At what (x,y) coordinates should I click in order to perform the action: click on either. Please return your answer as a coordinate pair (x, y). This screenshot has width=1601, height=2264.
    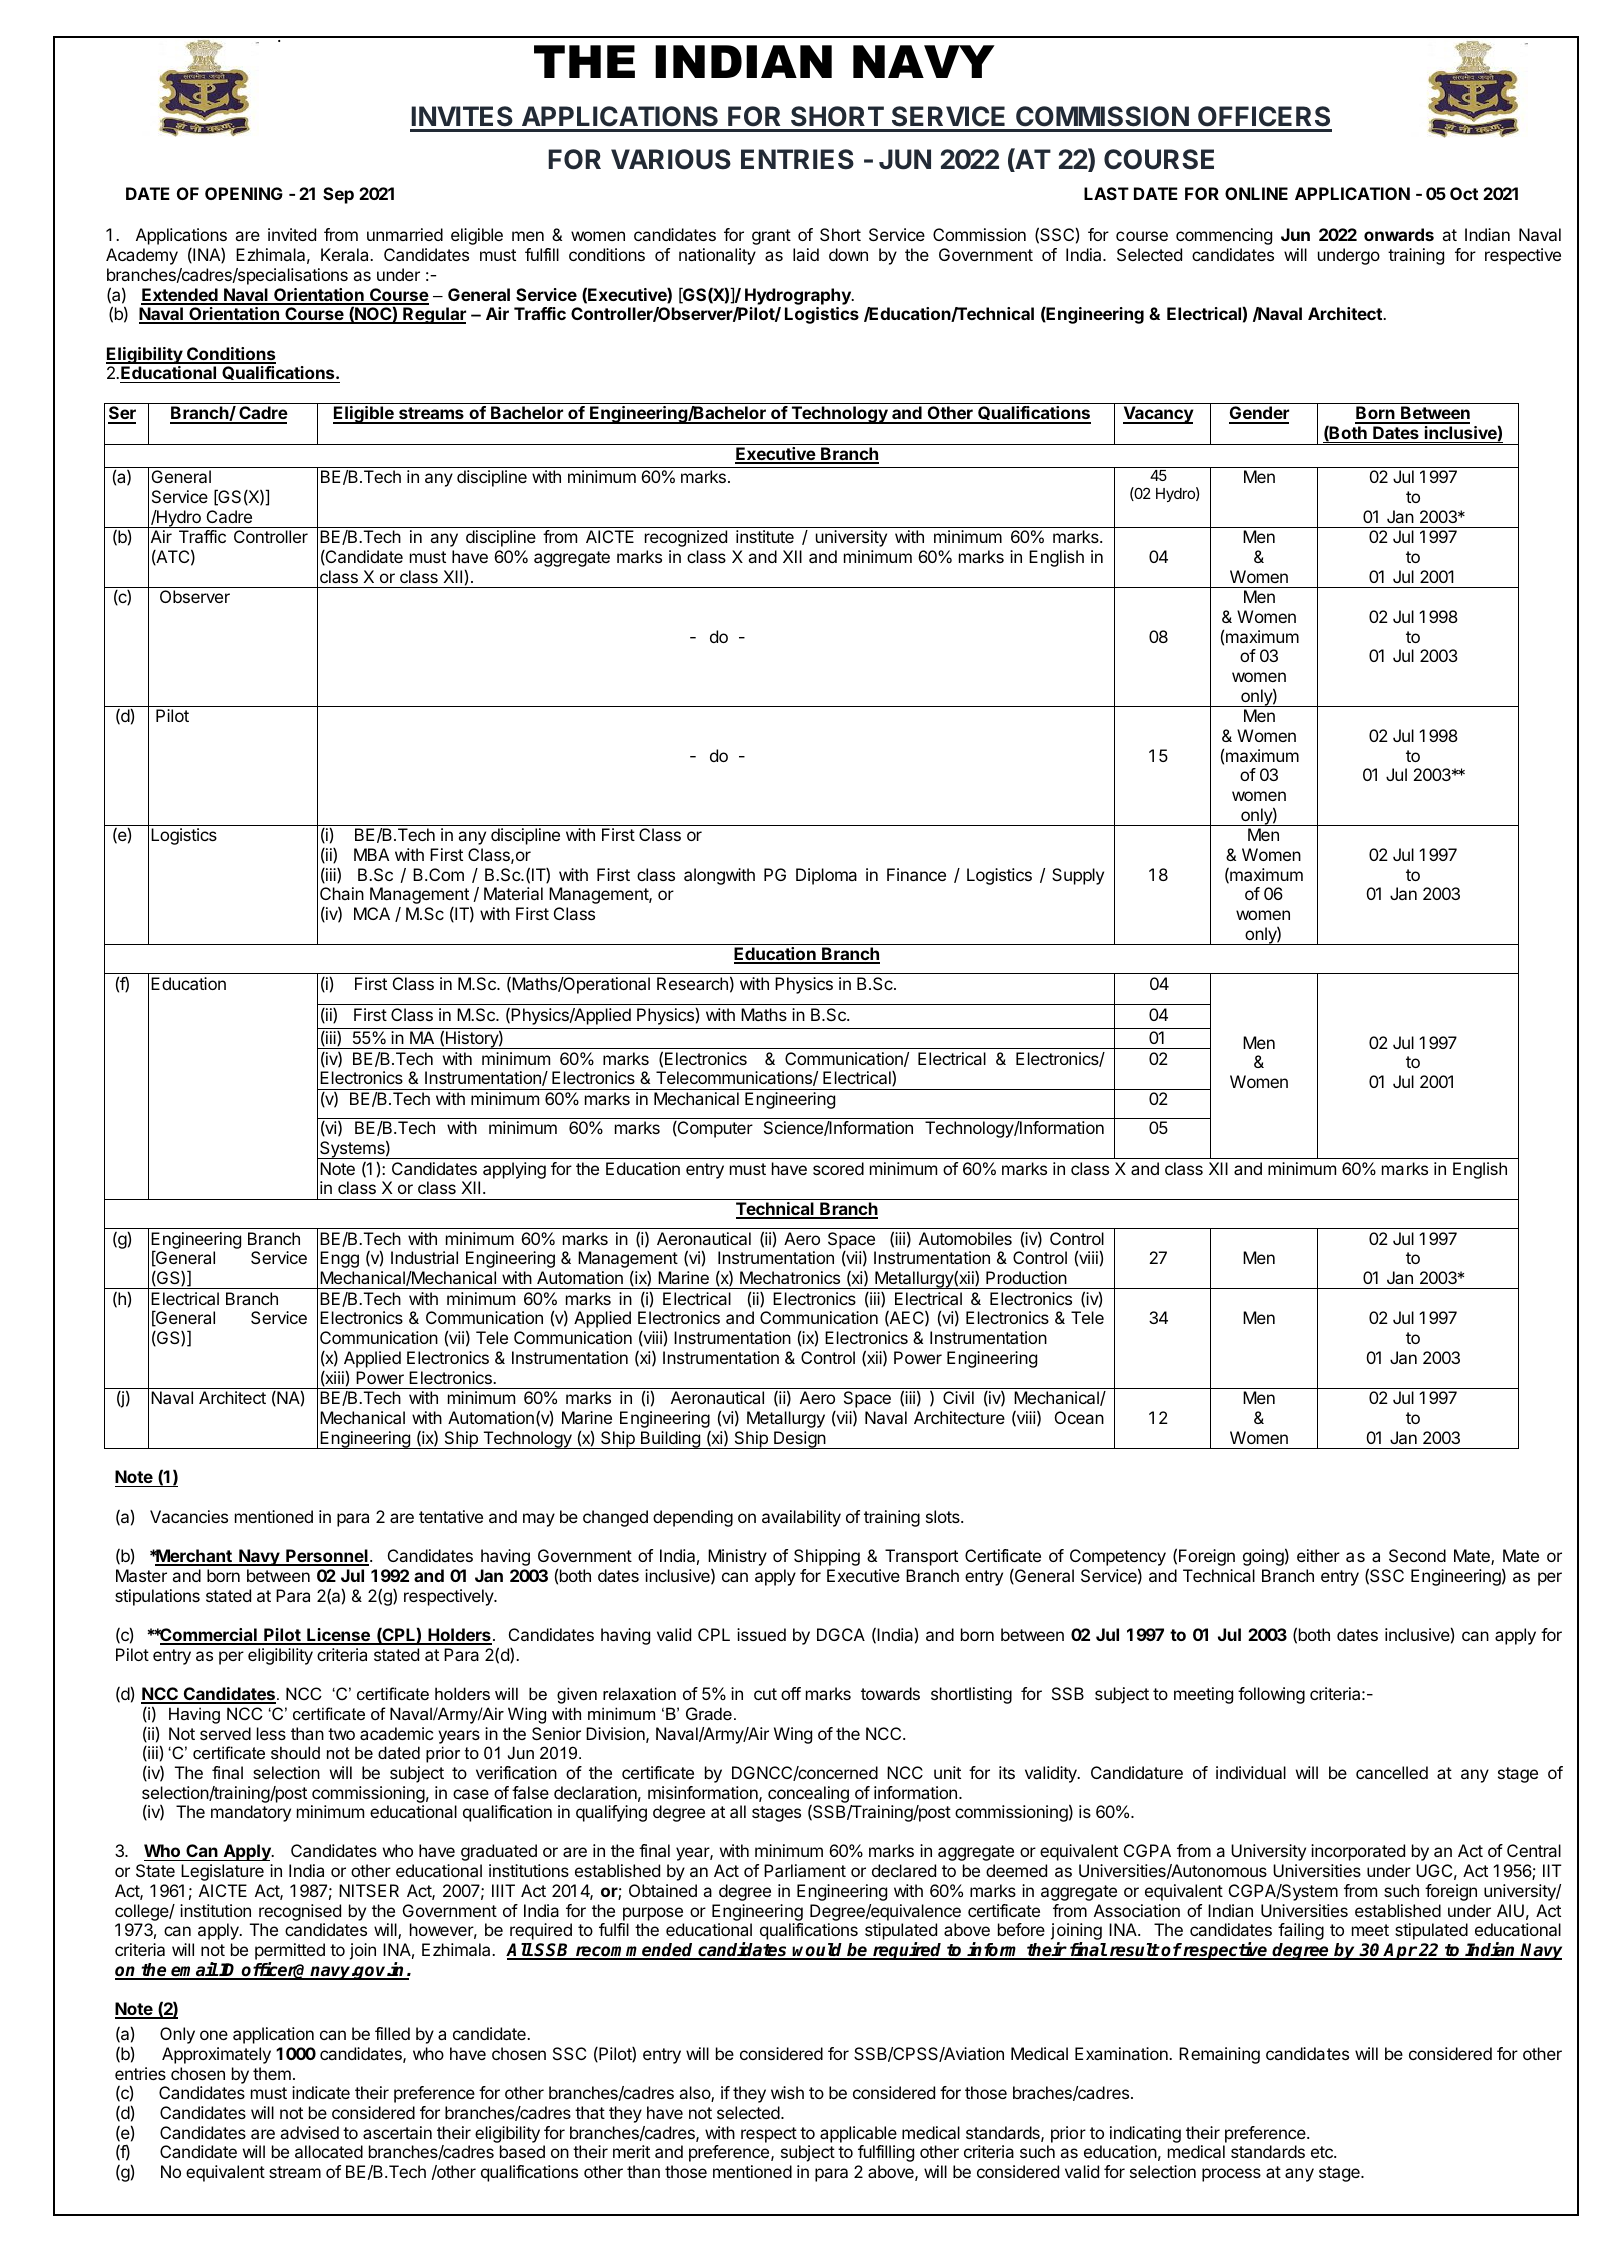
    Looking at the image, I should click on (1318, 1555).
